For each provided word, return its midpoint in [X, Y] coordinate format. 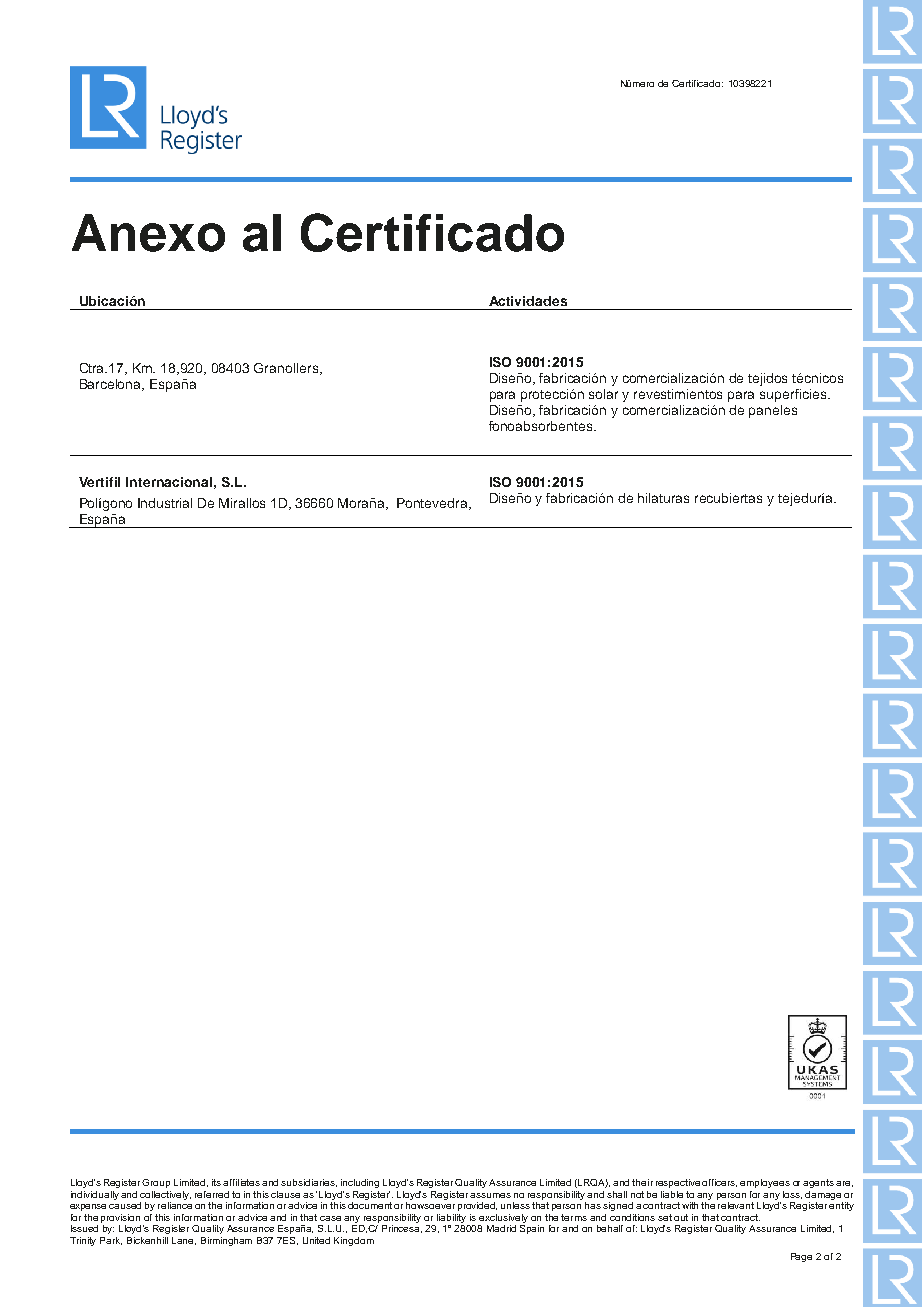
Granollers [287, 369]
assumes [490, 1195]
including [360, 1183]
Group [156, 1183]
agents [818, 1183]
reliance [175, 1205]
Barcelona [112, 385]
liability [451, 1218]
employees [765, 1183]
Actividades [528, 301]
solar [603, 394]
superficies [794, 395]
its [216, 1182]
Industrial [165, 503]
